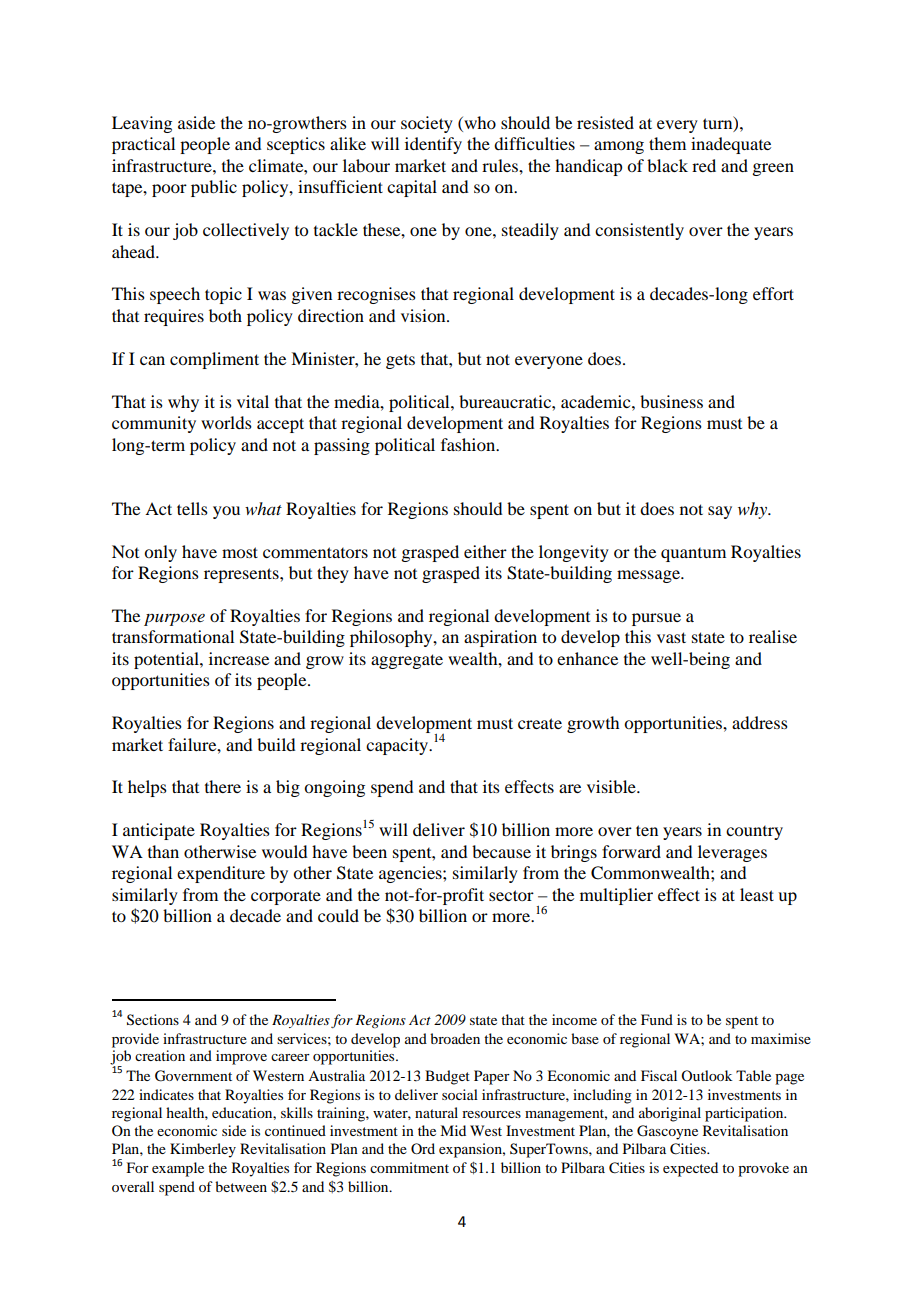  What do you see at coordinates (433, 145) in the image?
I see `identify` at bounding box center [433, 145].
